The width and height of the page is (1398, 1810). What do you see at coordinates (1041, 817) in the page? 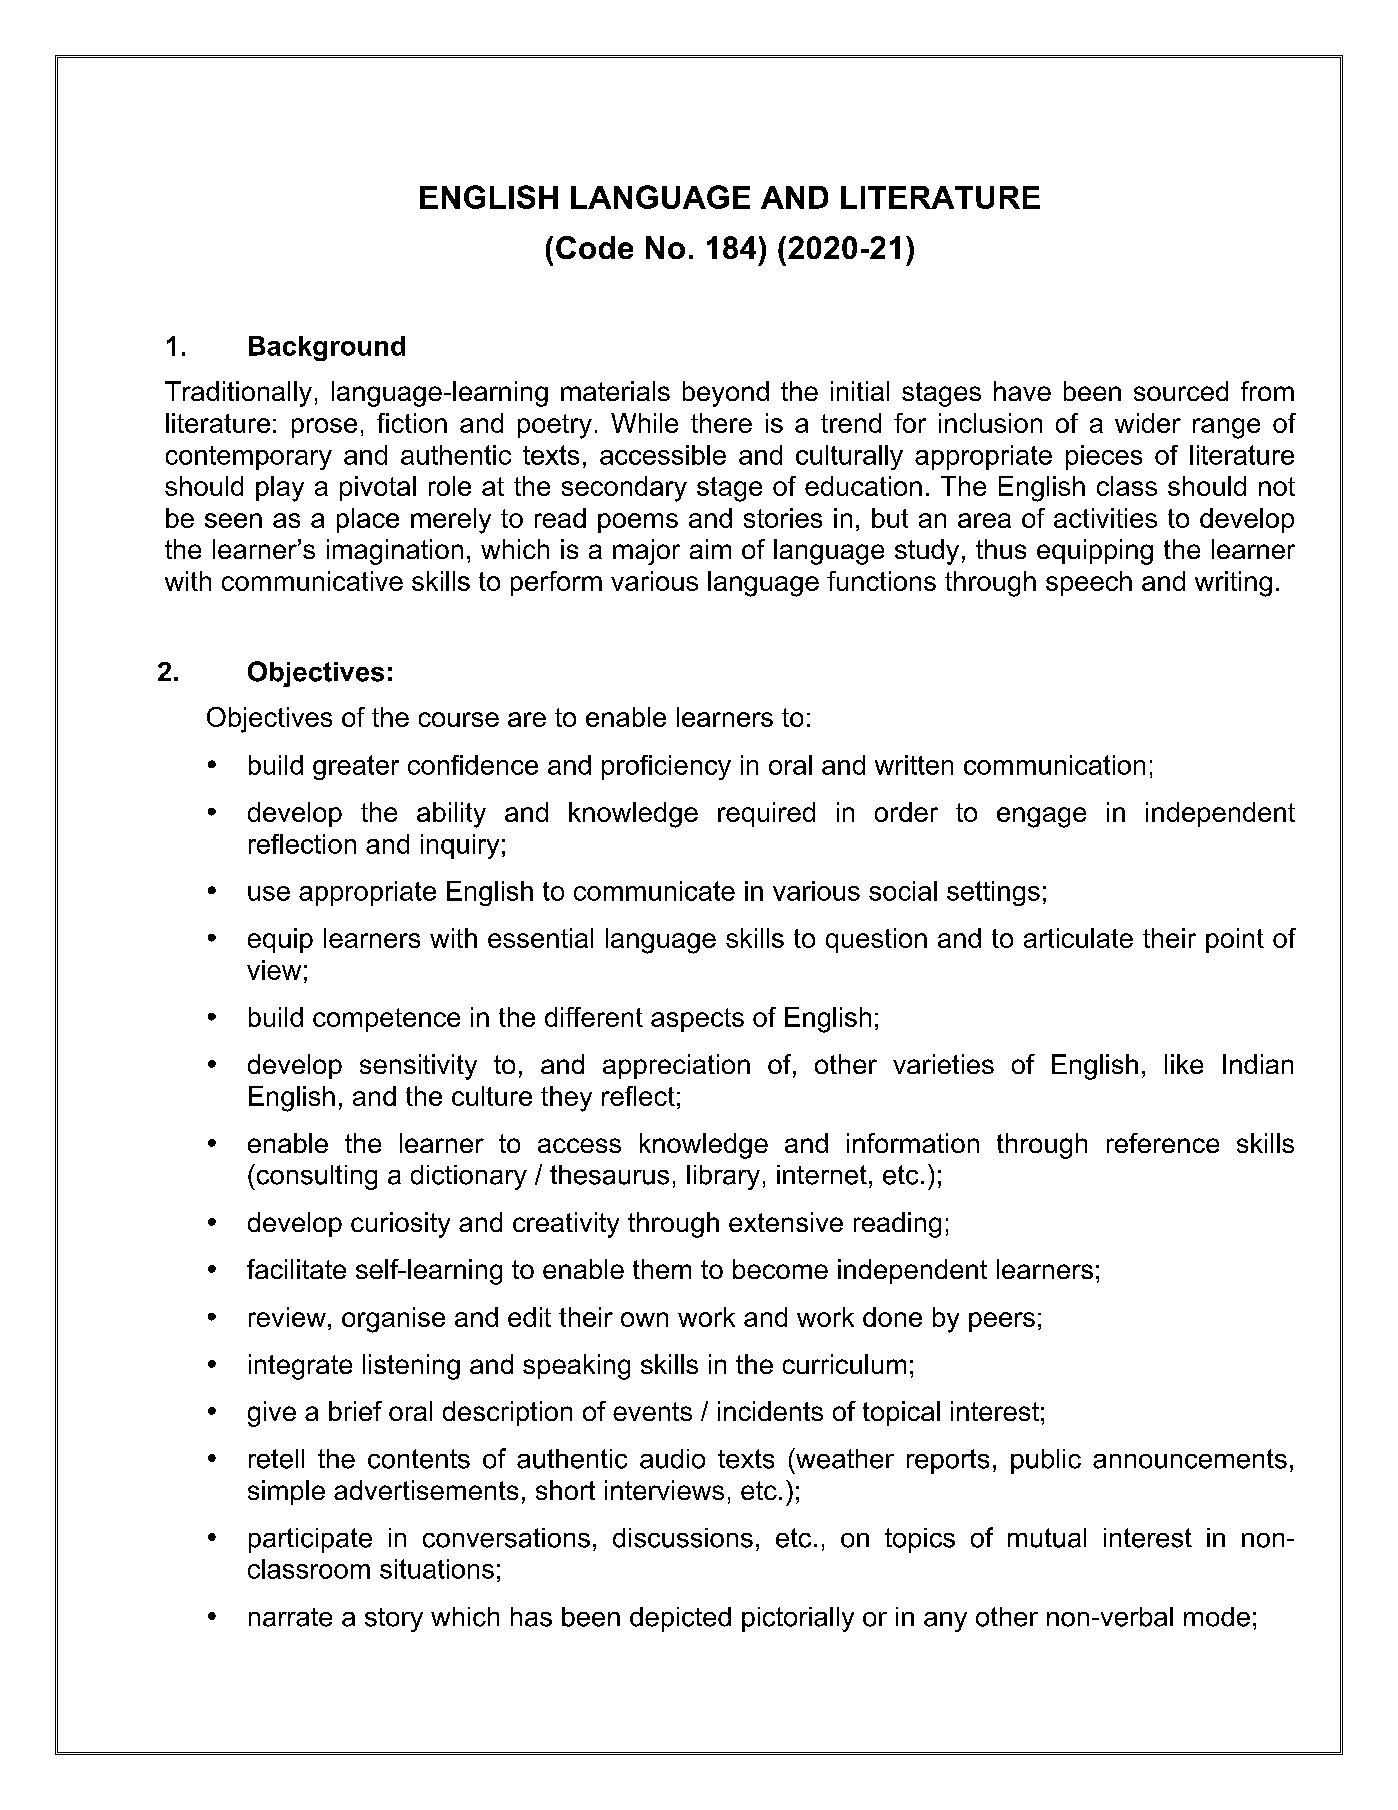
I see `engage` at bounding box center [1041, 817].
